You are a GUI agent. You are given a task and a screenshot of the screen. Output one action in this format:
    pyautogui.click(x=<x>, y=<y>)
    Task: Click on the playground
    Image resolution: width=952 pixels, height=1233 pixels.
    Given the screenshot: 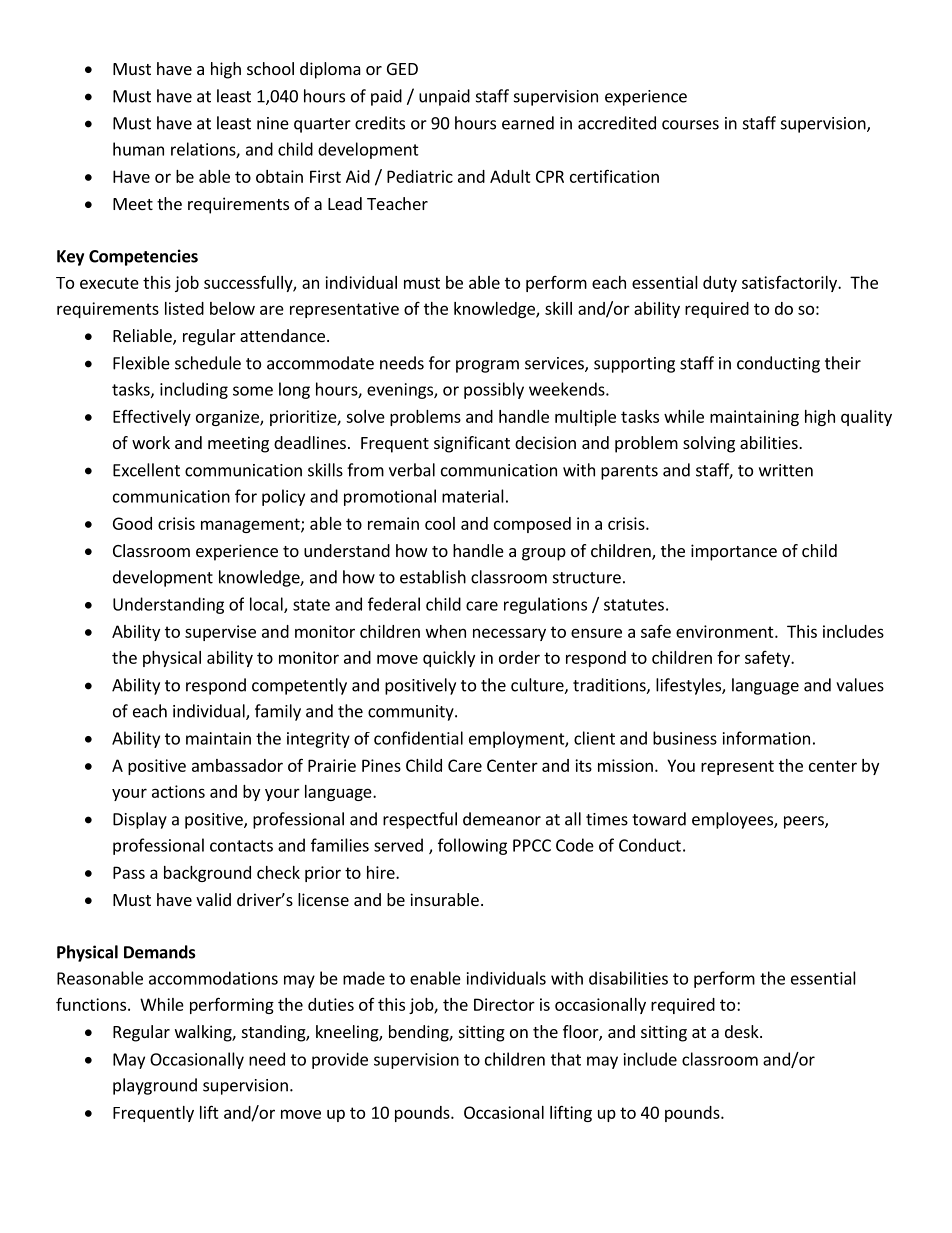 What is the action you would take?
    pyautogui.click(x=155, y=1086)
